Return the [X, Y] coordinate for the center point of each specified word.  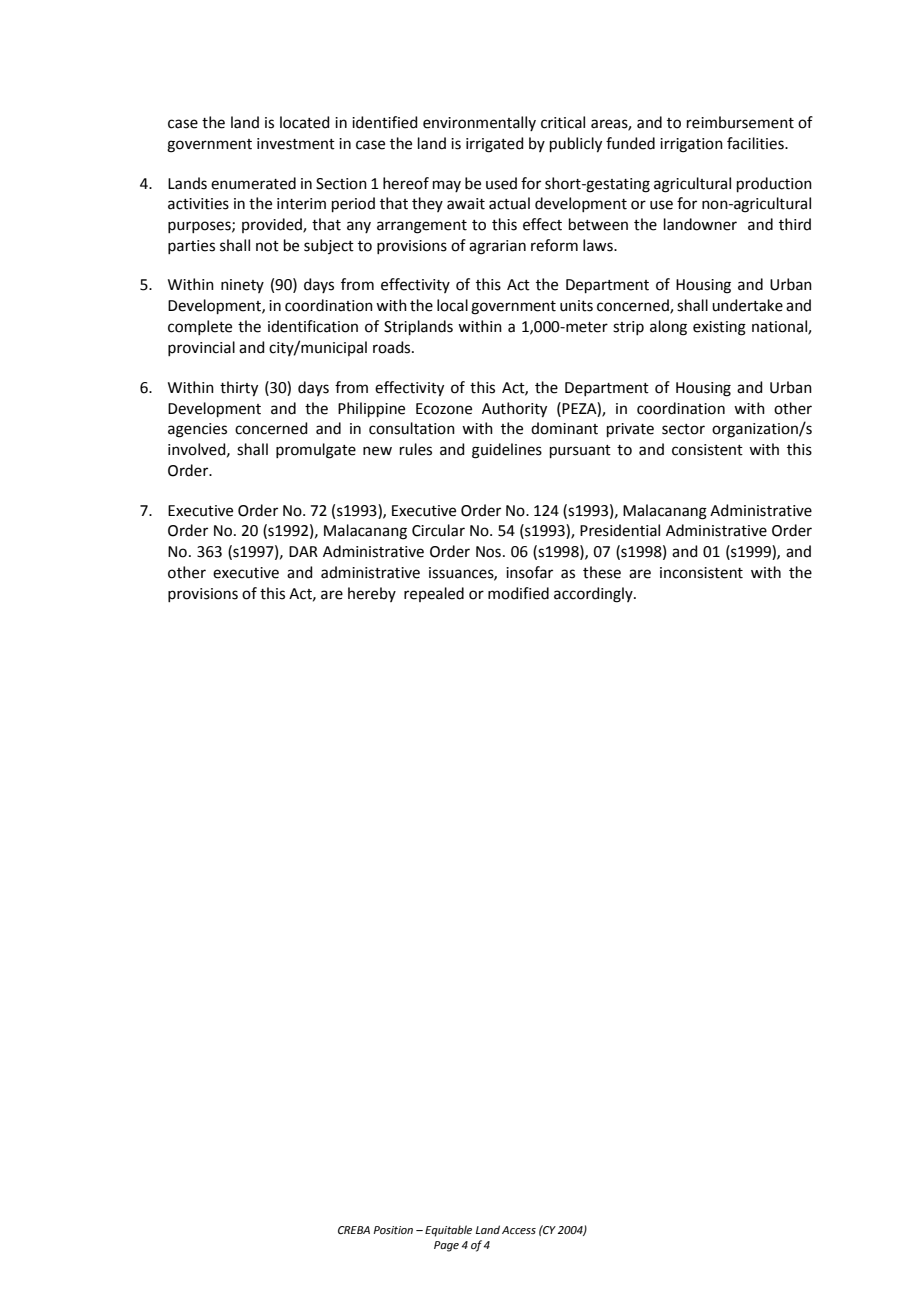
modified [518, 593]
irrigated [495, 145]
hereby [372, 594]
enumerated [253, 183]
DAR [303, 551]
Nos [488, 552]
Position [393, 1230]
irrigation [691, 145]
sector [683, 429]
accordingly [594, 595]
